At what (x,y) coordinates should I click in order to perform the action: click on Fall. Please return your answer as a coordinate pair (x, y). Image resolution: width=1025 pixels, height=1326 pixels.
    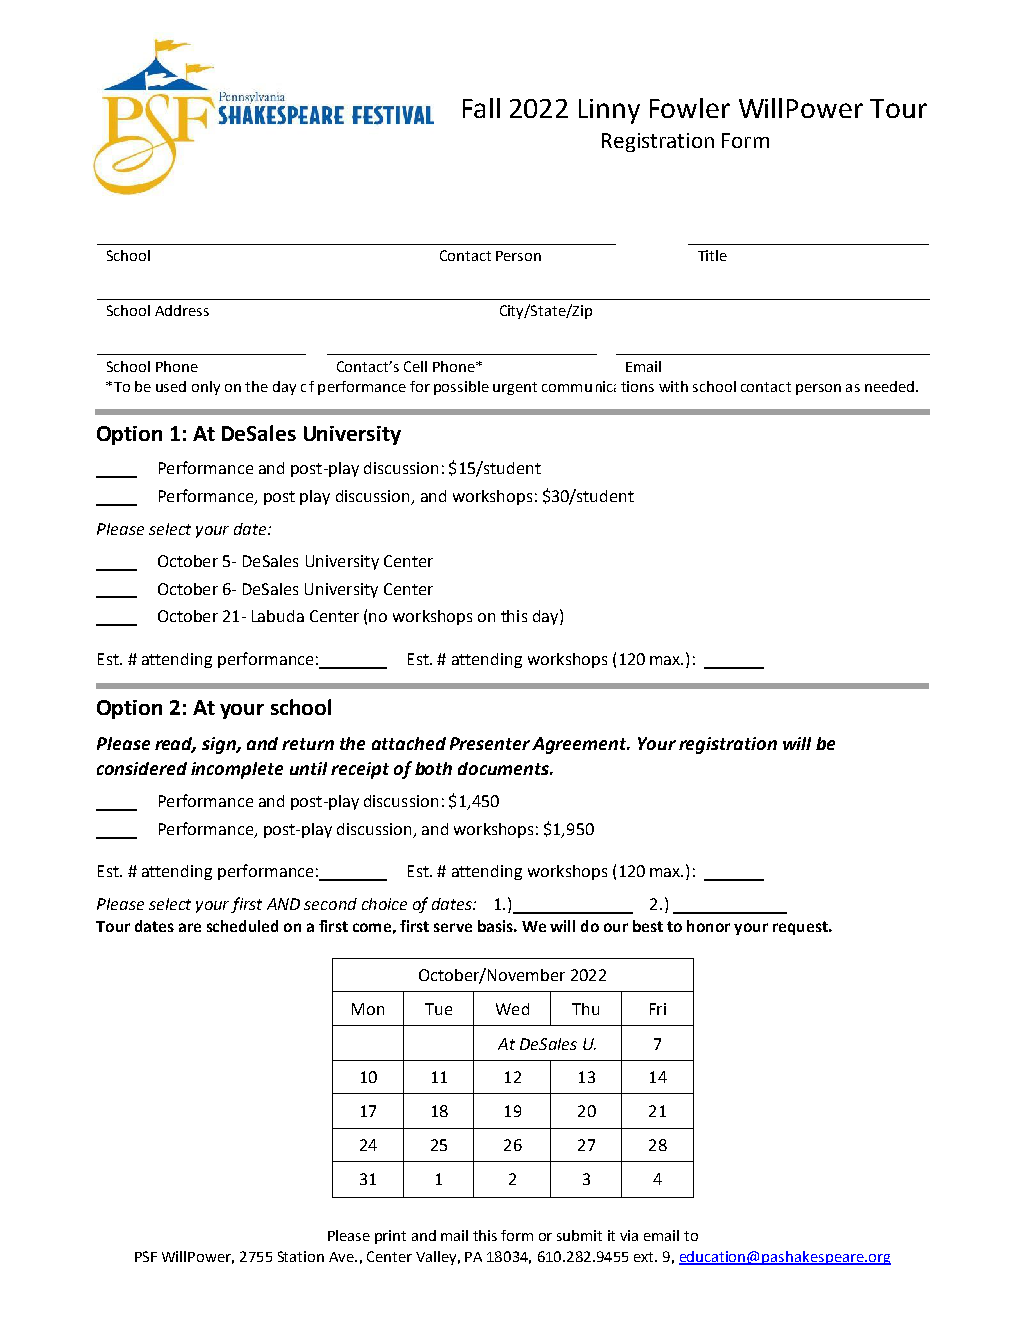
    Looking at the image, I should click on (481, 108).
